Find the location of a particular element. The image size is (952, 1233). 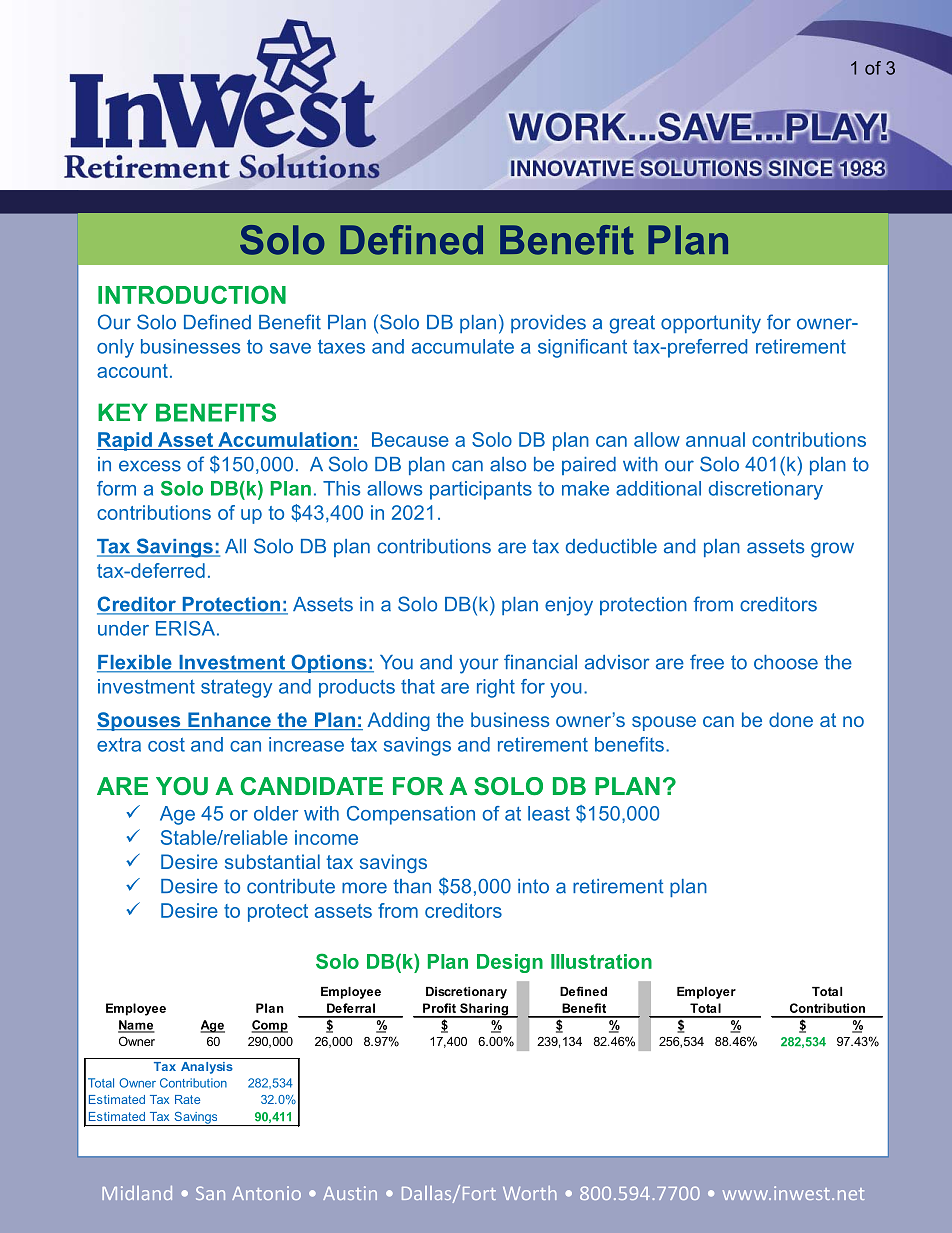

Name is located at coordinates (136, 1026).
